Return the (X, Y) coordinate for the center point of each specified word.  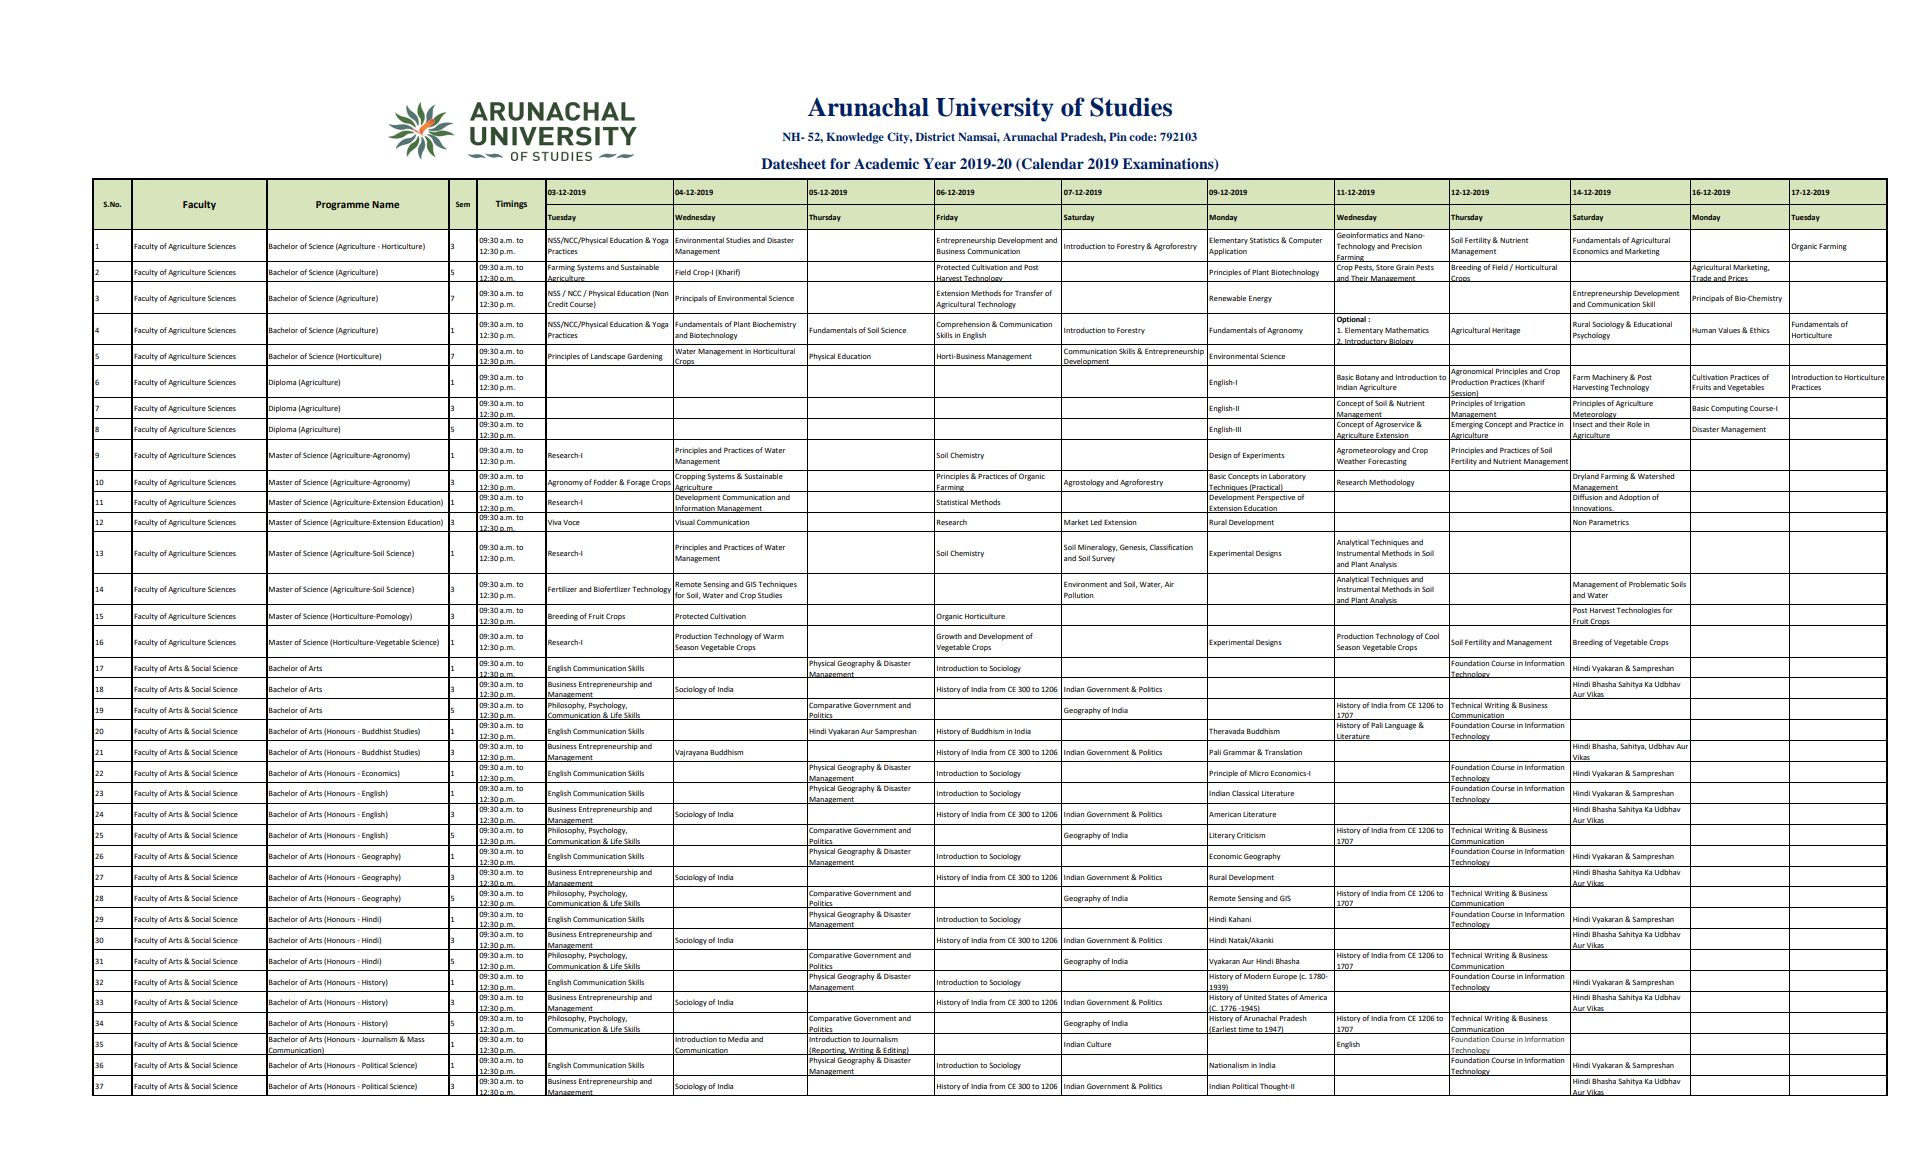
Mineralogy (1098, 548)
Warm (773, 636)
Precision (1407, 246)
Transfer (1029, 293)
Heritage (1506, 331)
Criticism (1251, 835)
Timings (511, 204)
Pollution (1079, 595)
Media (738, 1039)
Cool (1432, 636)
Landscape (608, 357)
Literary (1222, 836)
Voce (571, 522)
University (995, 109)
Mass (416, 1039)
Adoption (1634, 498)
